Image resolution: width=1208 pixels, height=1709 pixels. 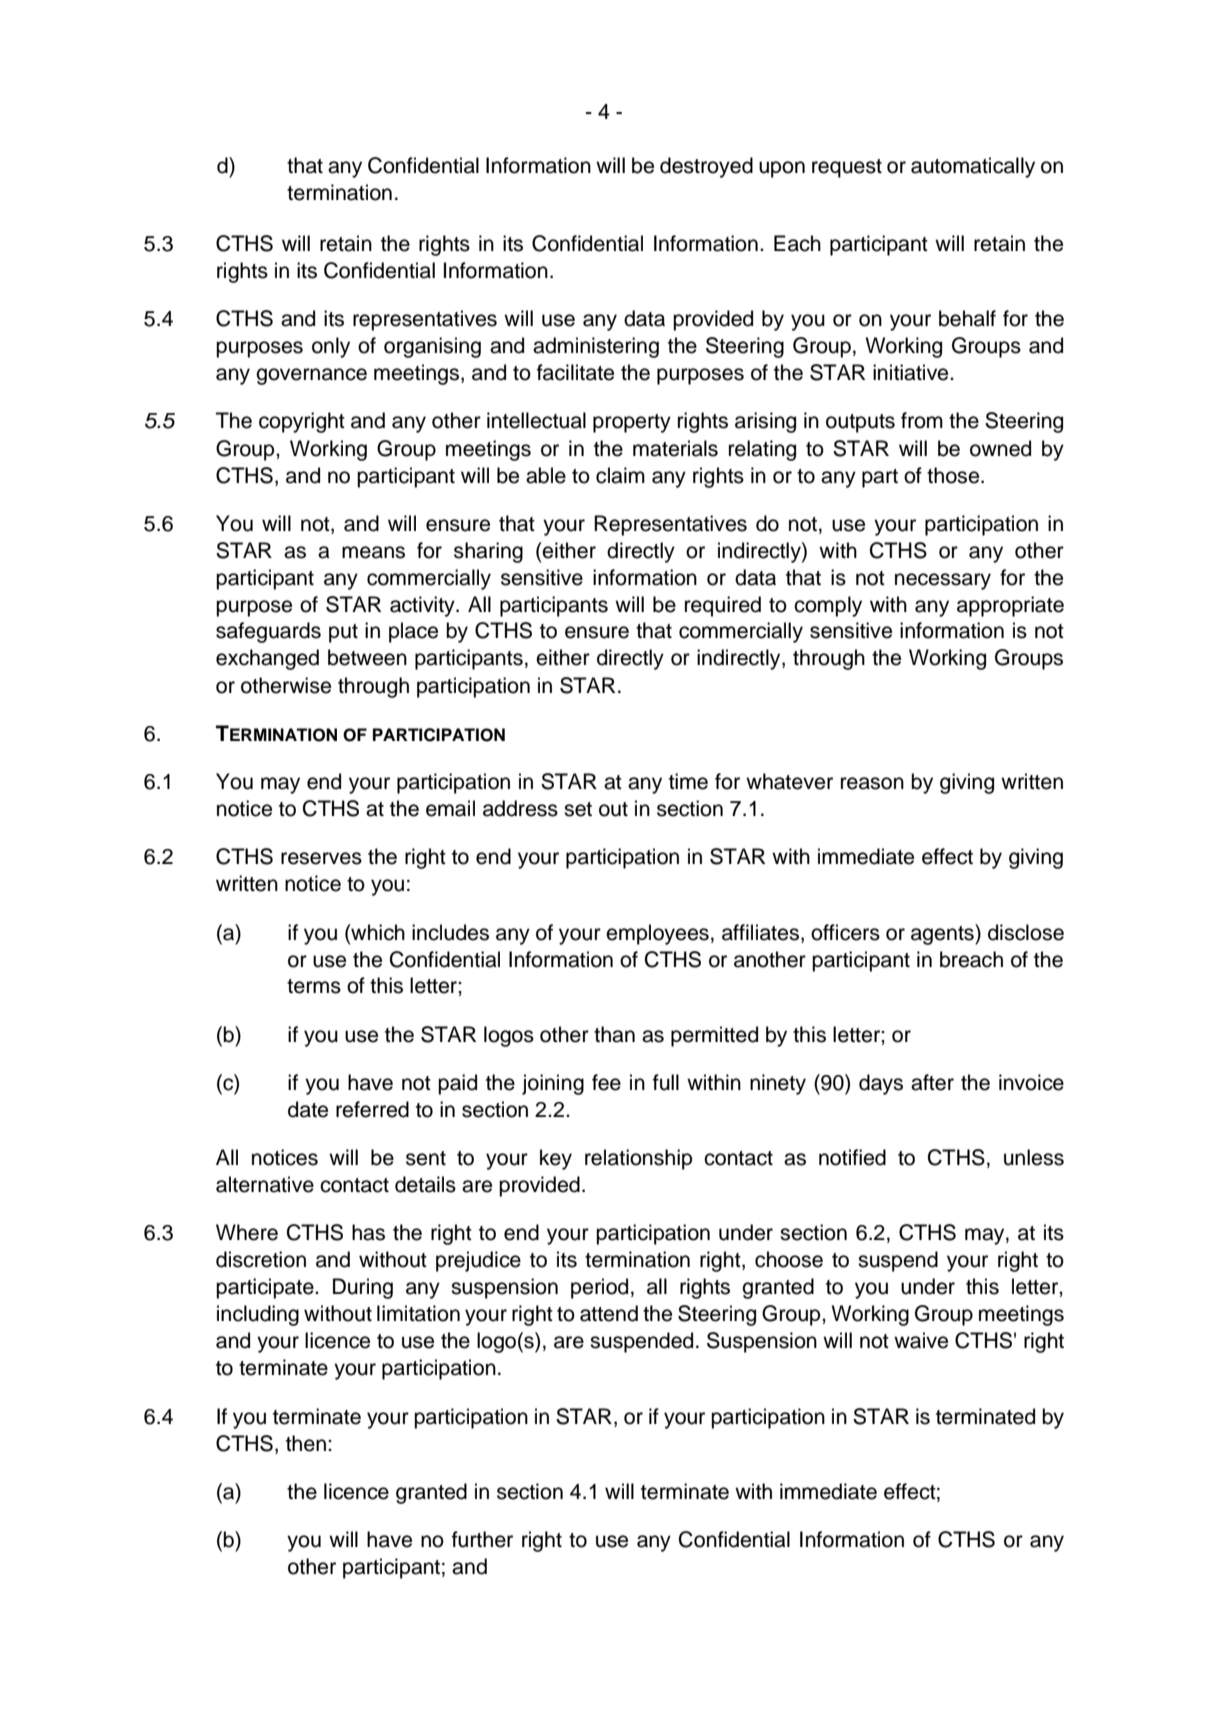 I want to click on then, so click(x=306, y=1443).
